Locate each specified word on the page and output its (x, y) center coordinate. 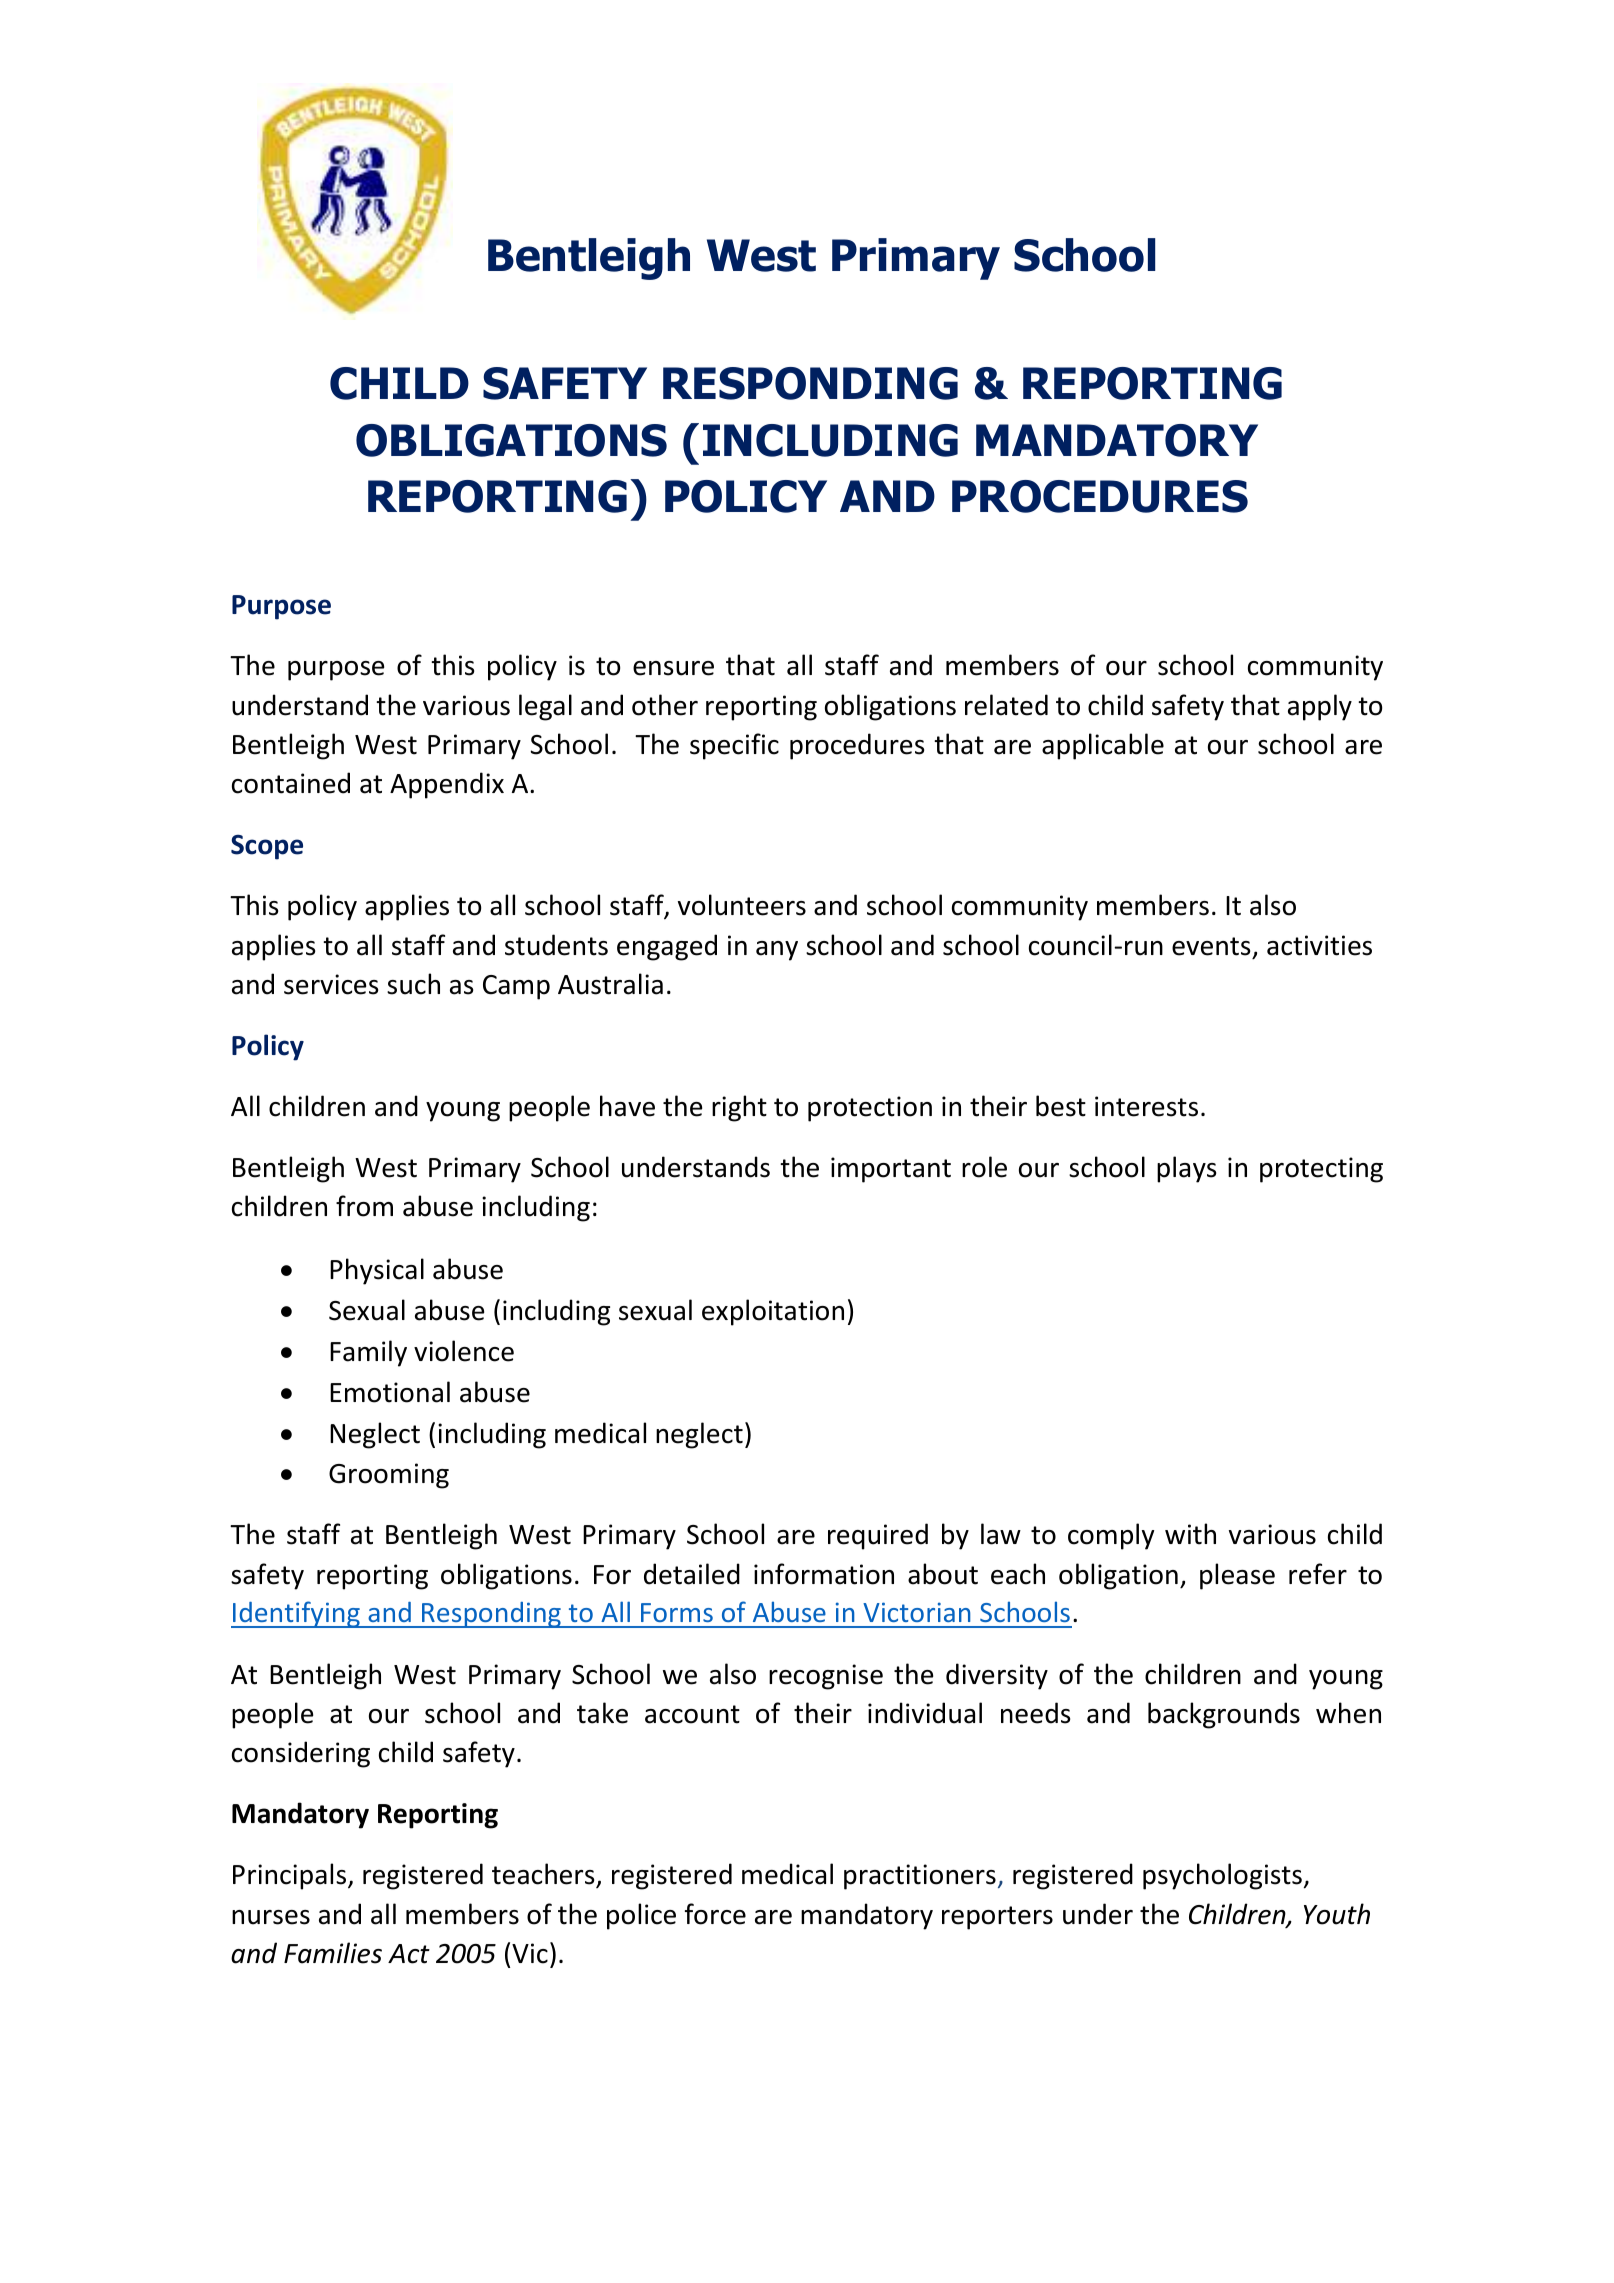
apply (1320, 707)
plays (1186, 1169)
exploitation (773, 1312)
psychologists (1222, 1876)
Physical (377, 1271)
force (715, 1914)
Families (333, 1953)
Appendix (447, 785)
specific (734, 746)
